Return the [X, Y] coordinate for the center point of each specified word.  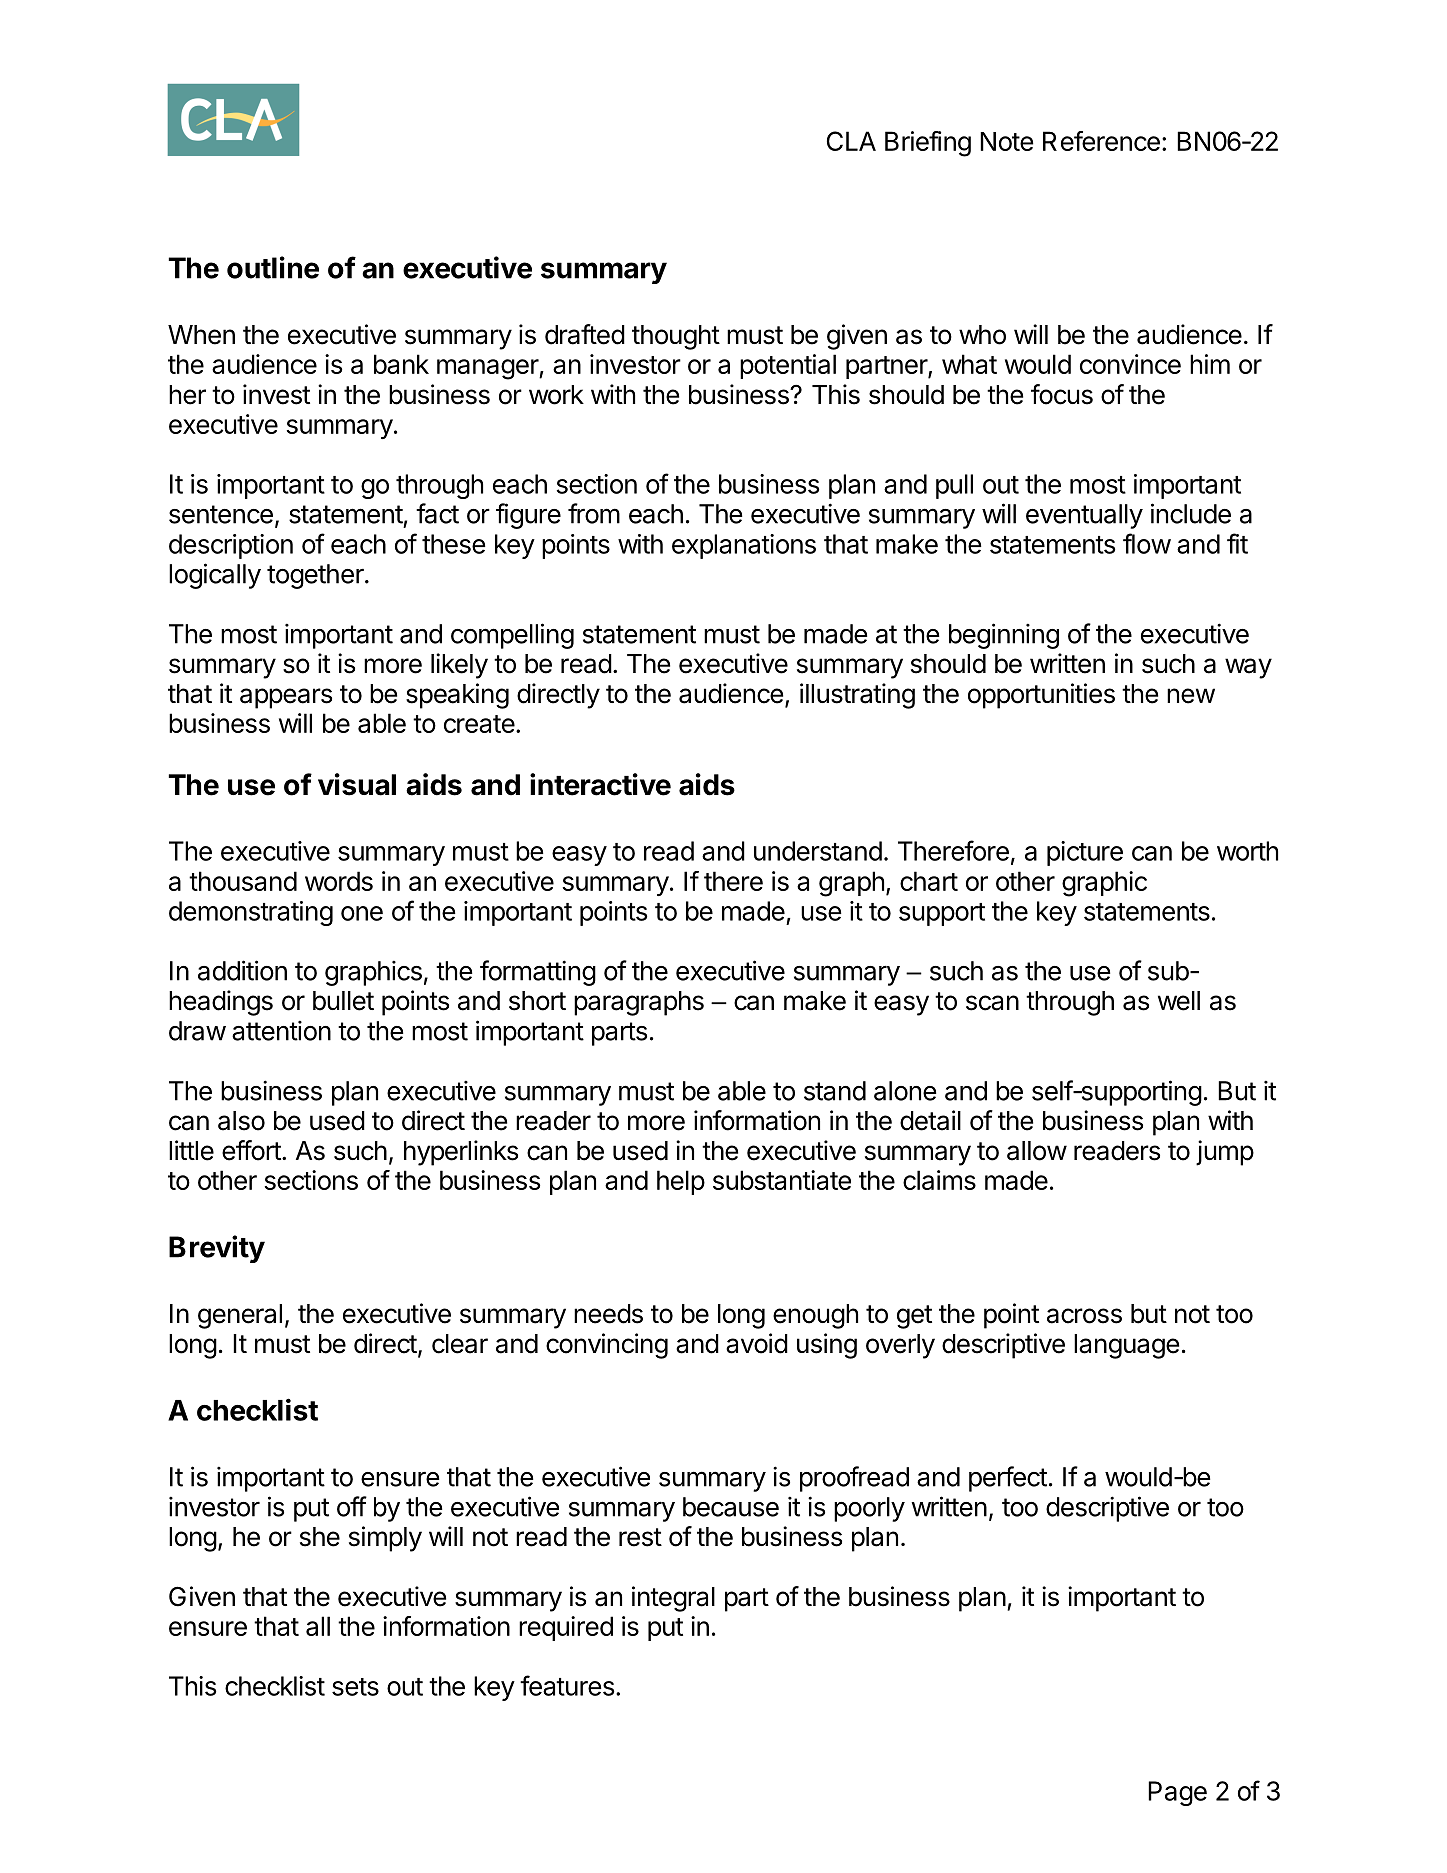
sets [355, 1687]
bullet [343, 1001]
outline [273, 267]
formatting [538, 973]
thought [676, 337]
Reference [1101, 141]
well [1179, 1001]
